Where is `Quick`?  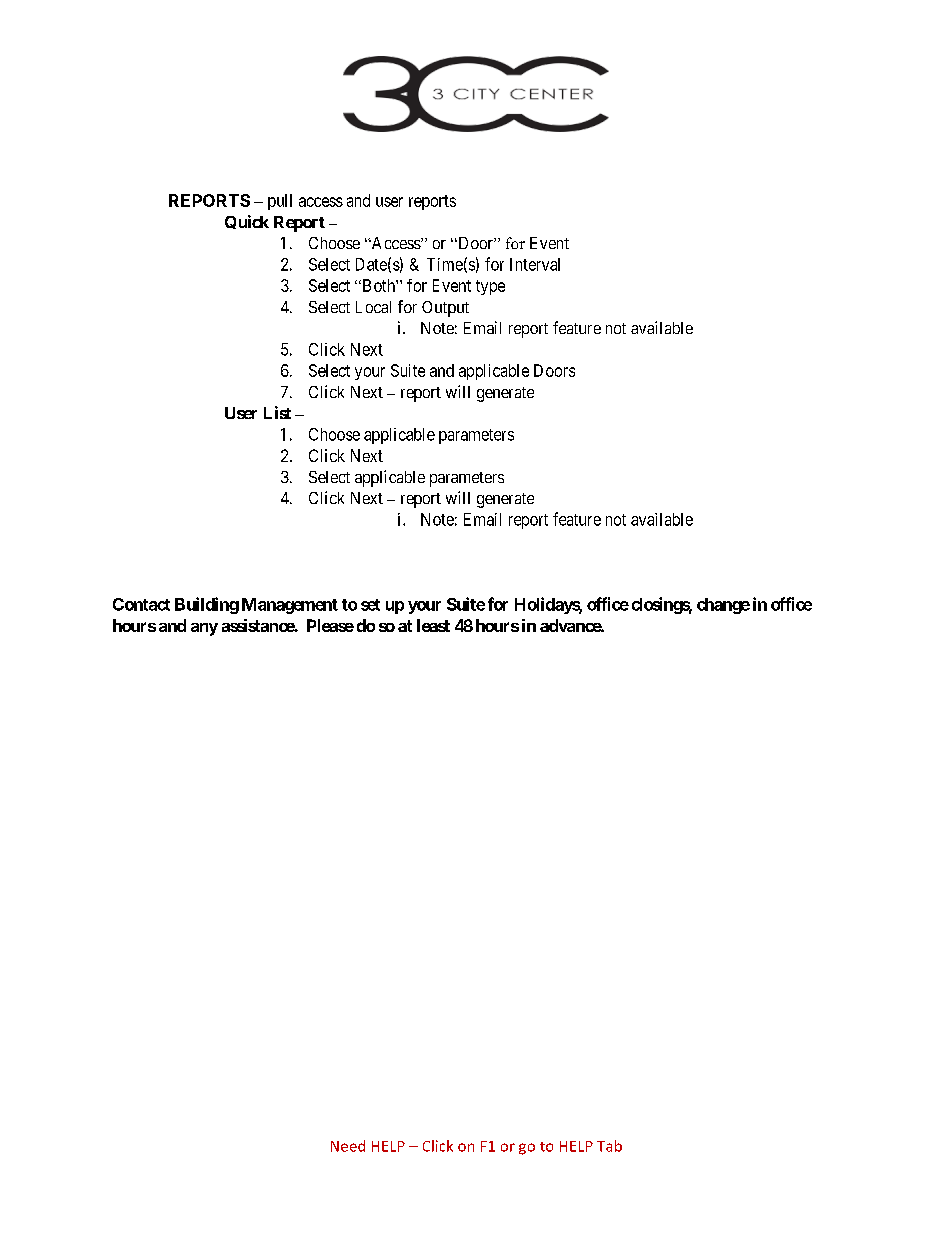
Quick is located at coordinates (247, 222).
